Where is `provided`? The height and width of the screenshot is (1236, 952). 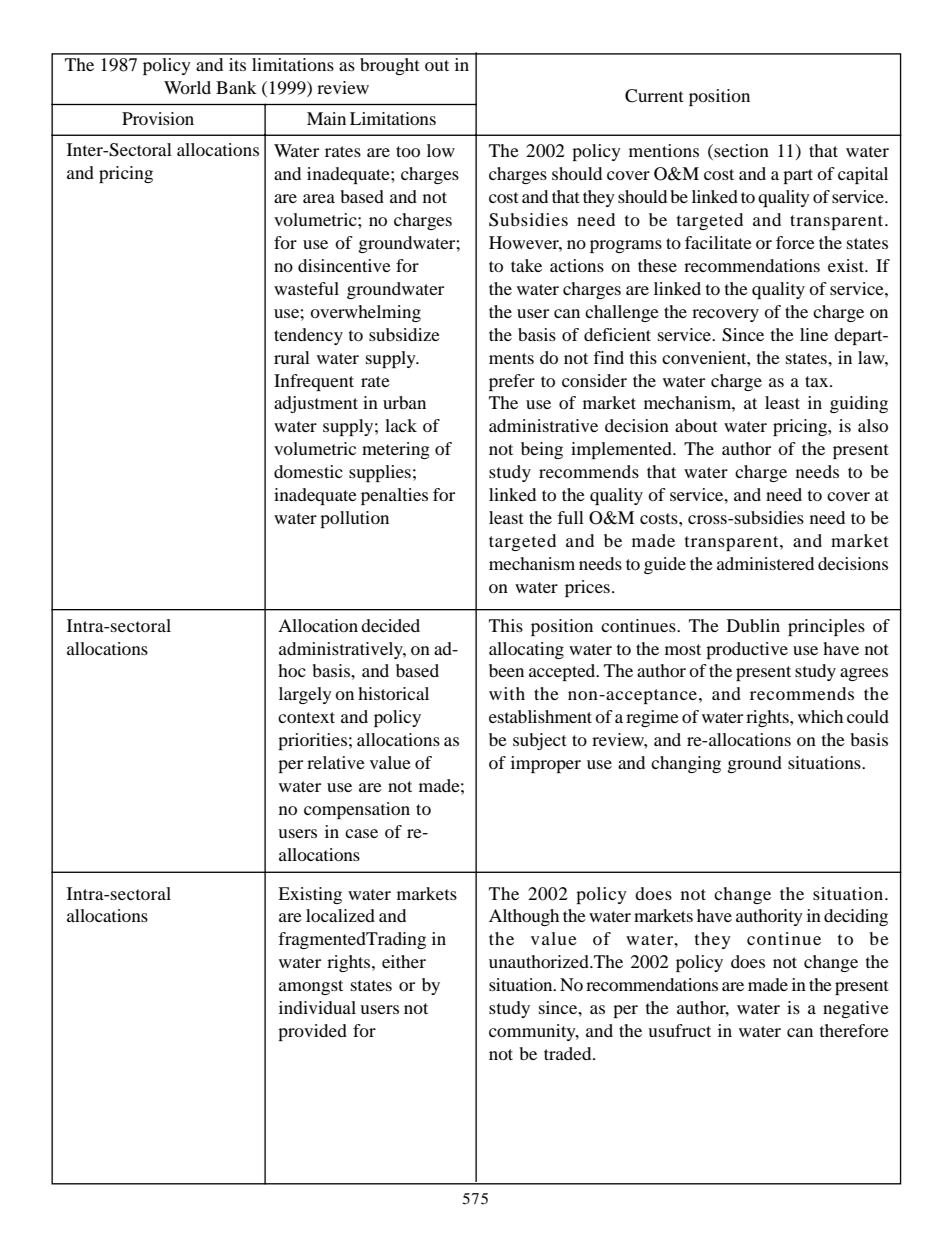
provided is located at coordinates (312, 1032).
